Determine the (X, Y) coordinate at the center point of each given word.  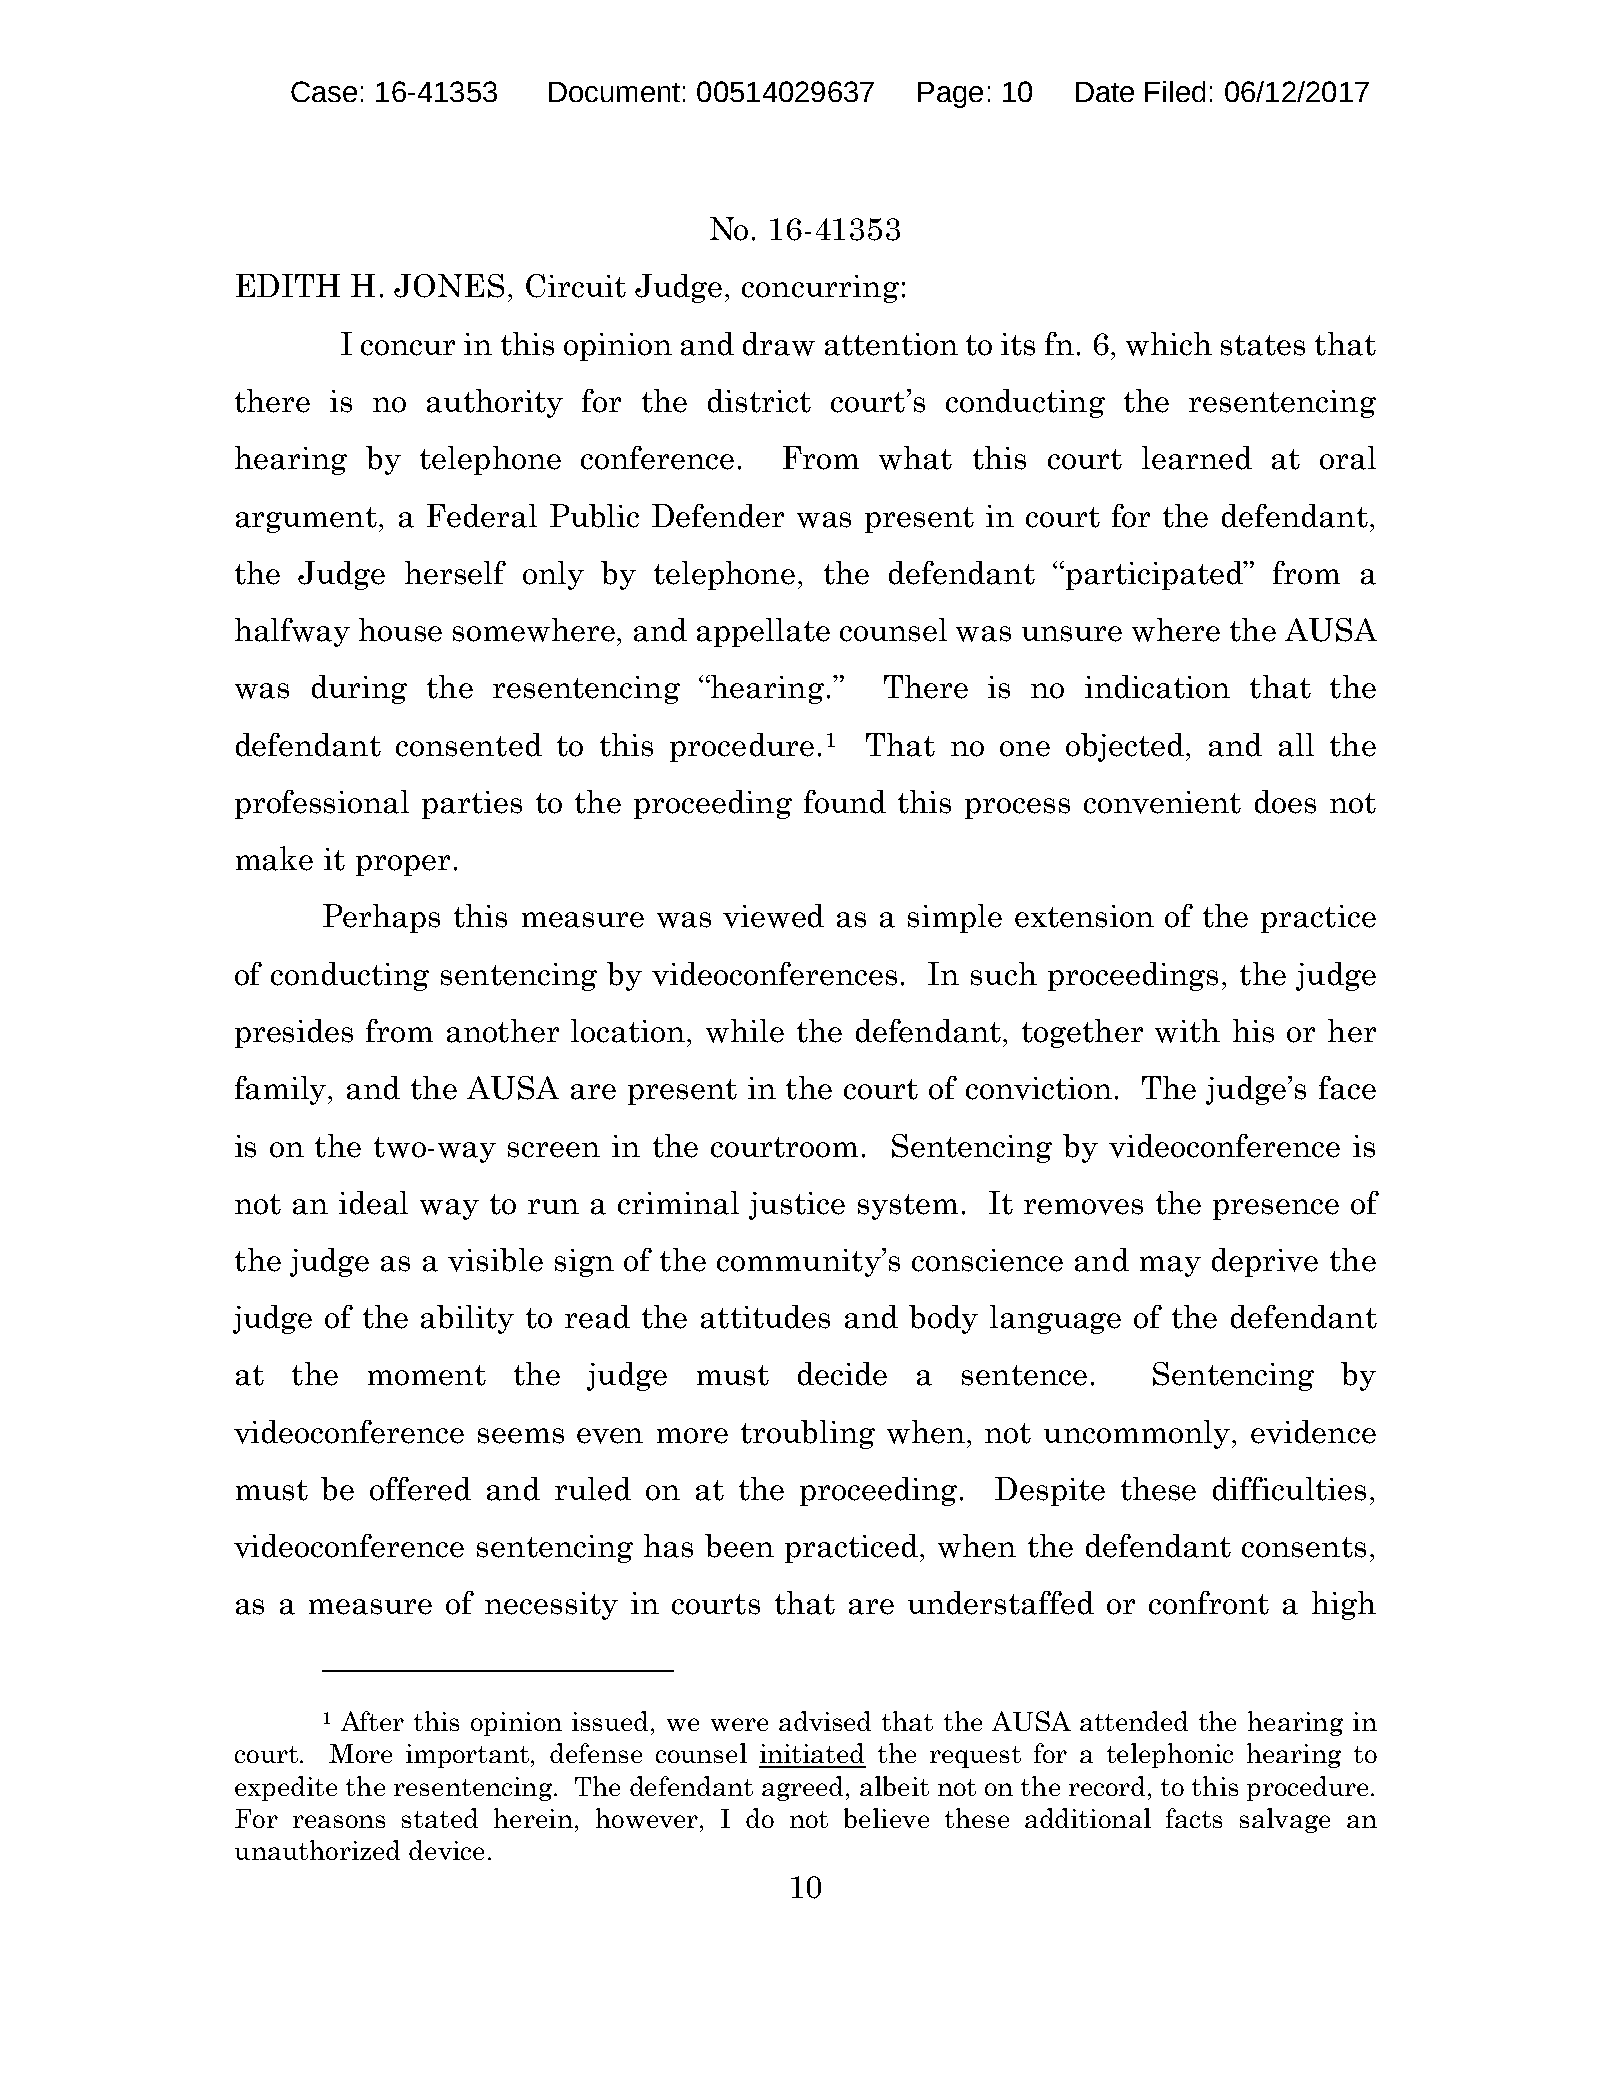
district (759, 401)
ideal (373, 1203)
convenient (1162, 802)
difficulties (1289, 1489)
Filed (1175, 91)
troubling (808, 1434)
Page (950, 95)
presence (1276, 1209)
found (845, 802)
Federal (482, 516)
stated (440, 1818)
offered (420, 1489)
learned (1197, 458)
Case (324, 91)
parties (472, 805)
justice (797, 1206)
